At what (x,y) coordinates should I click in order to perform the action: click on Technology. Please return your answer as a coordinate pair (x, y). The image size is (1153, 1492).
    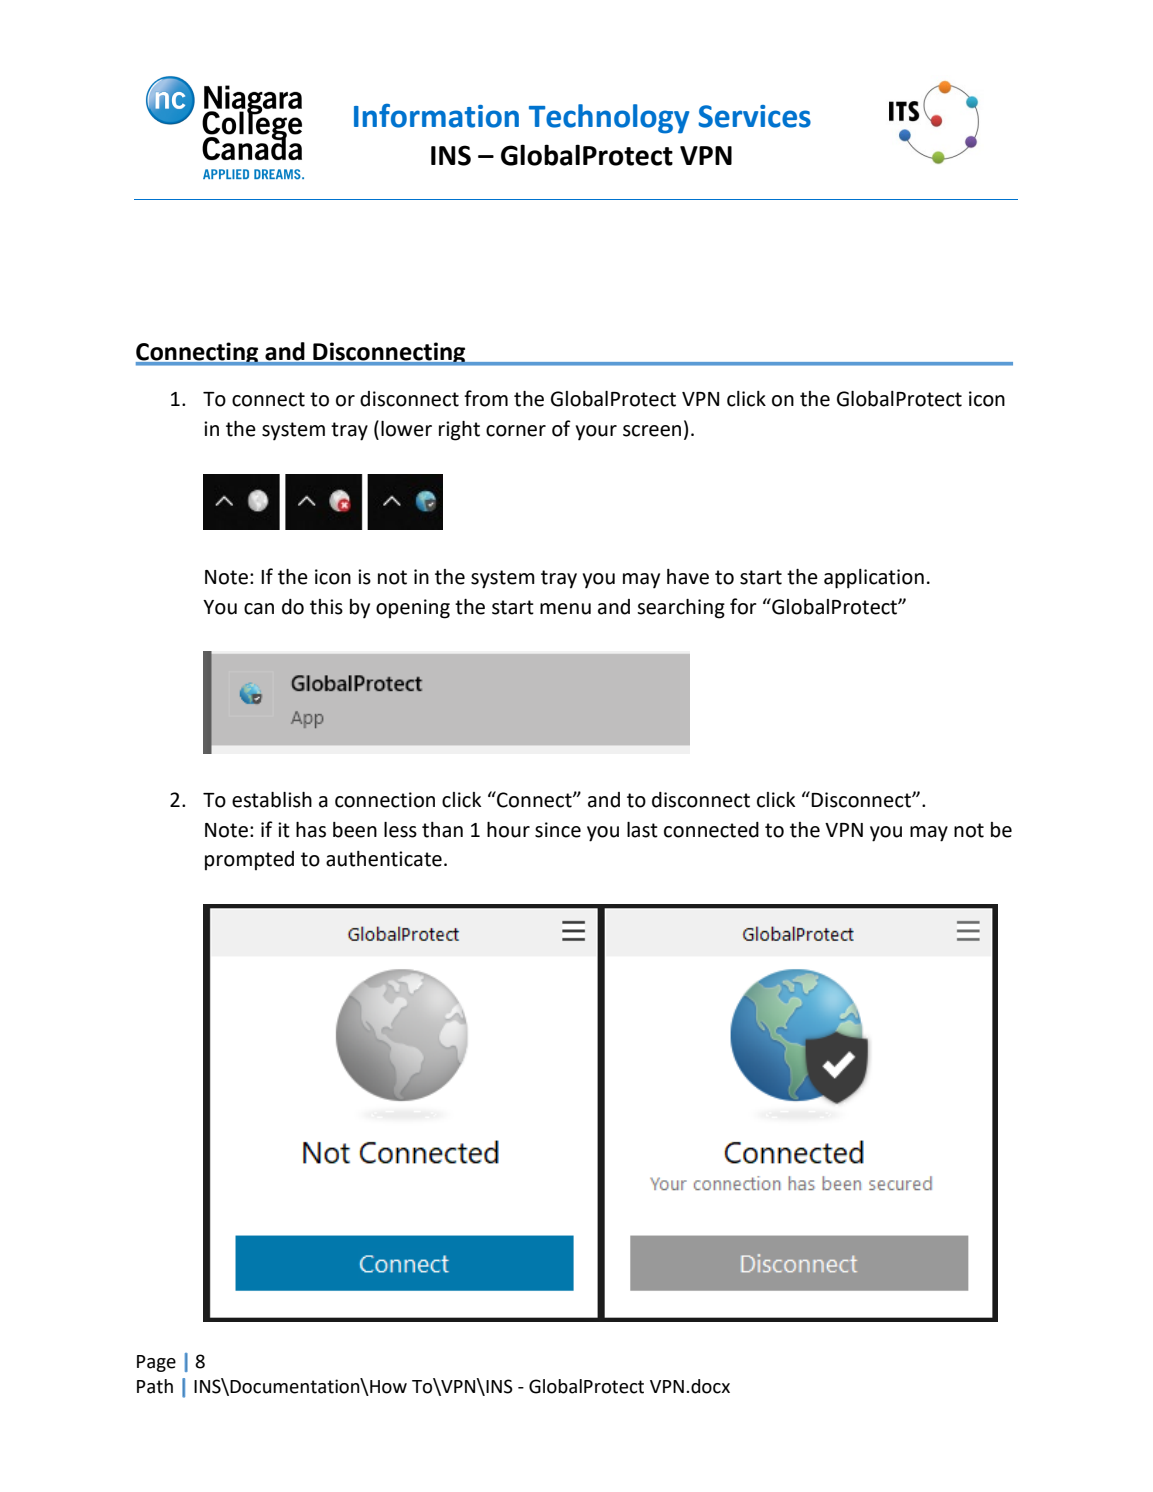
    Looking at the image, I should click on (609, 119).
